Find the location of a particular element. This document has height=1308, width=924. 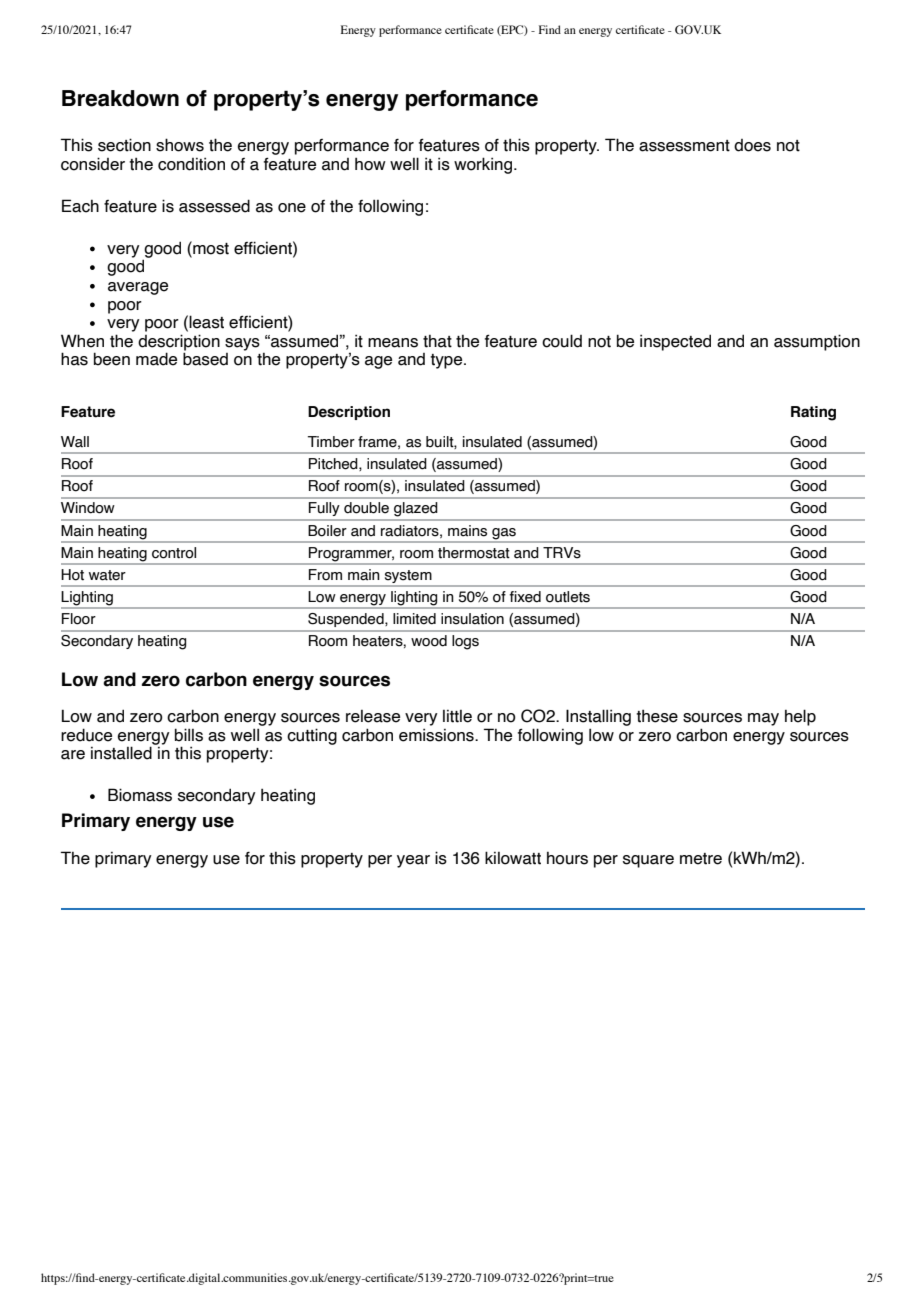

Rating is located at coordinates (813, 413).
